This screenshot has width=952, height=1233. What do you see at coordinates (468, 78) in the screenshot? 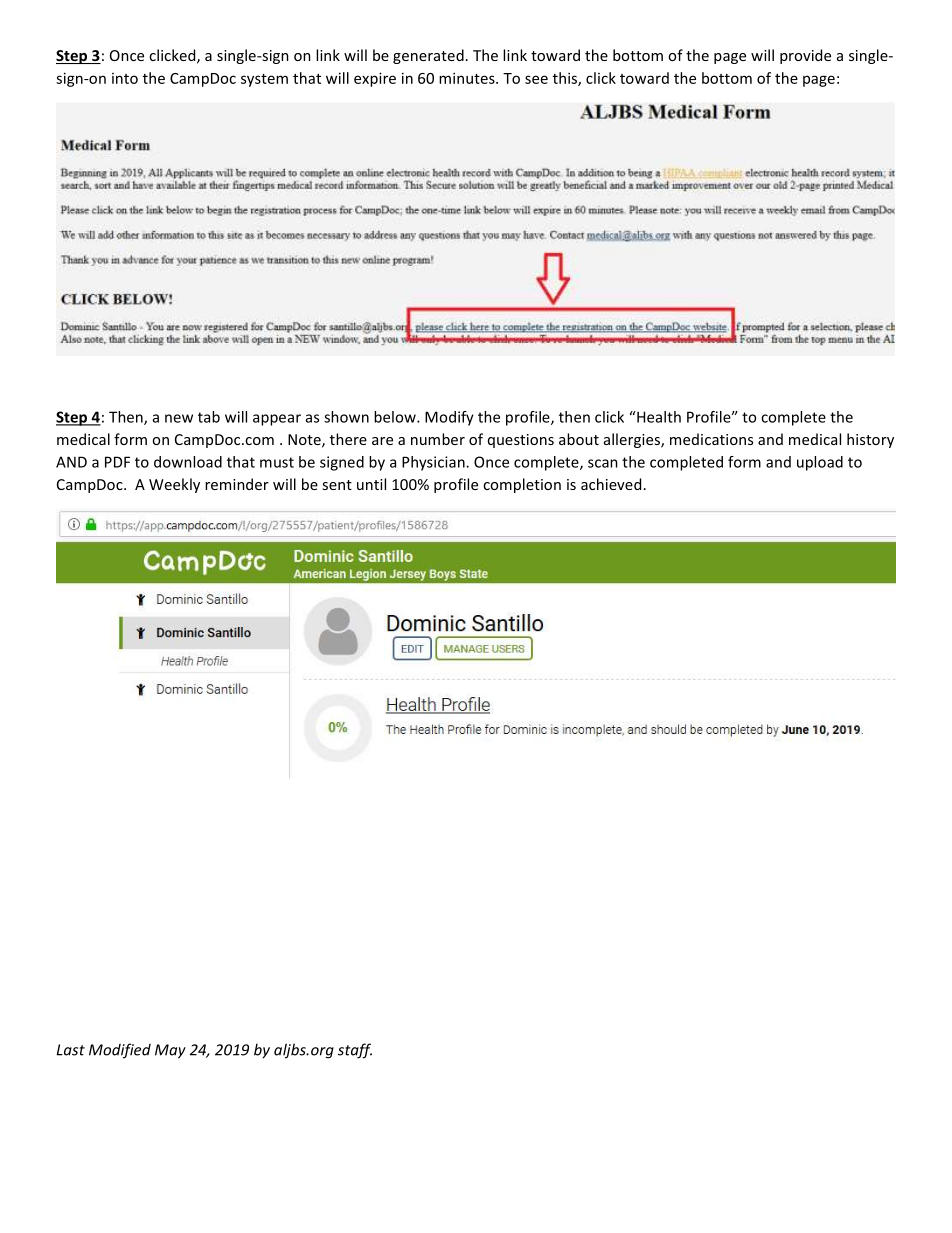
I see `minutes` at bounding box center [468, 78].
